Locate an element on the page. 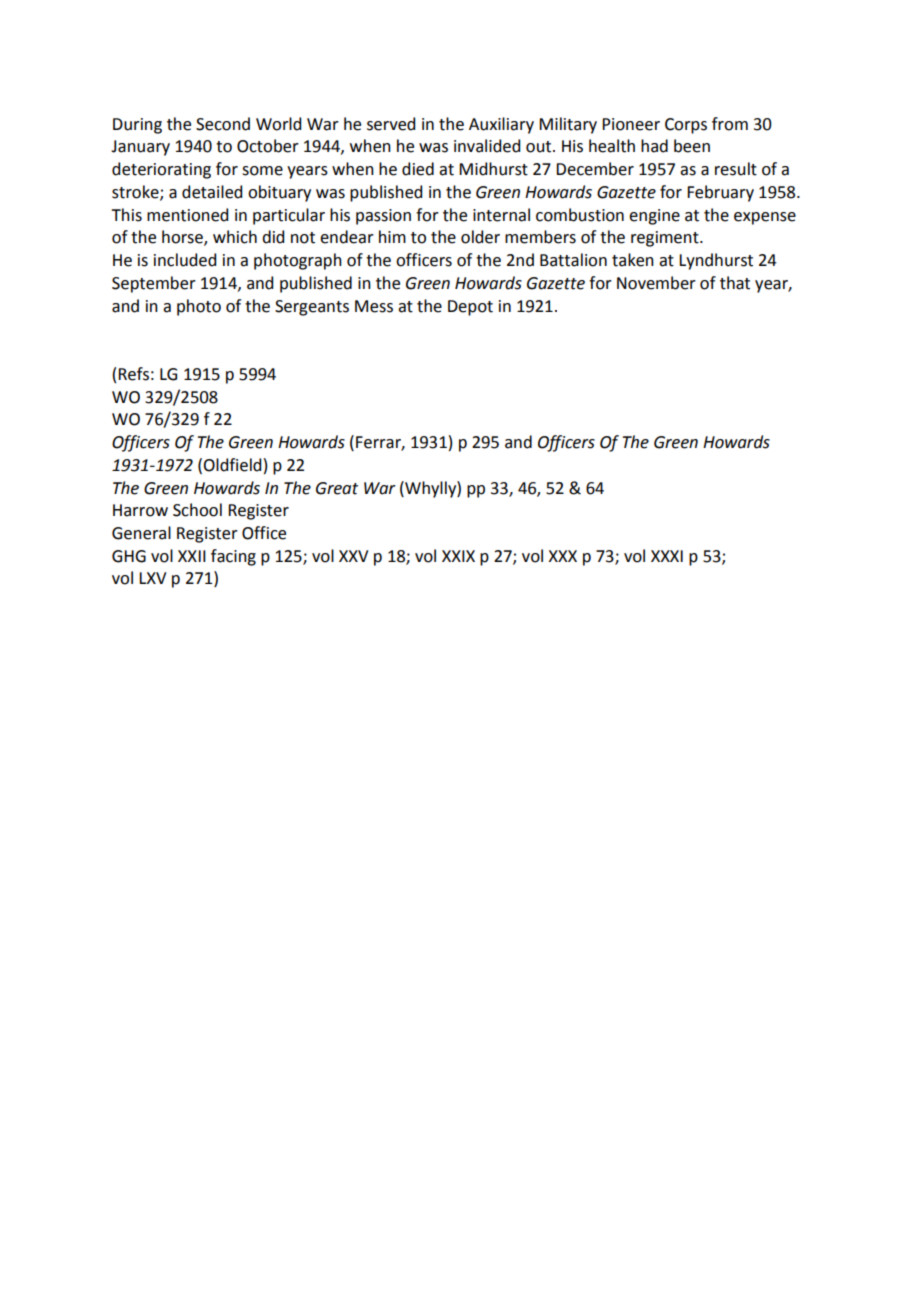  Second is located at coordinates (223, 124).
